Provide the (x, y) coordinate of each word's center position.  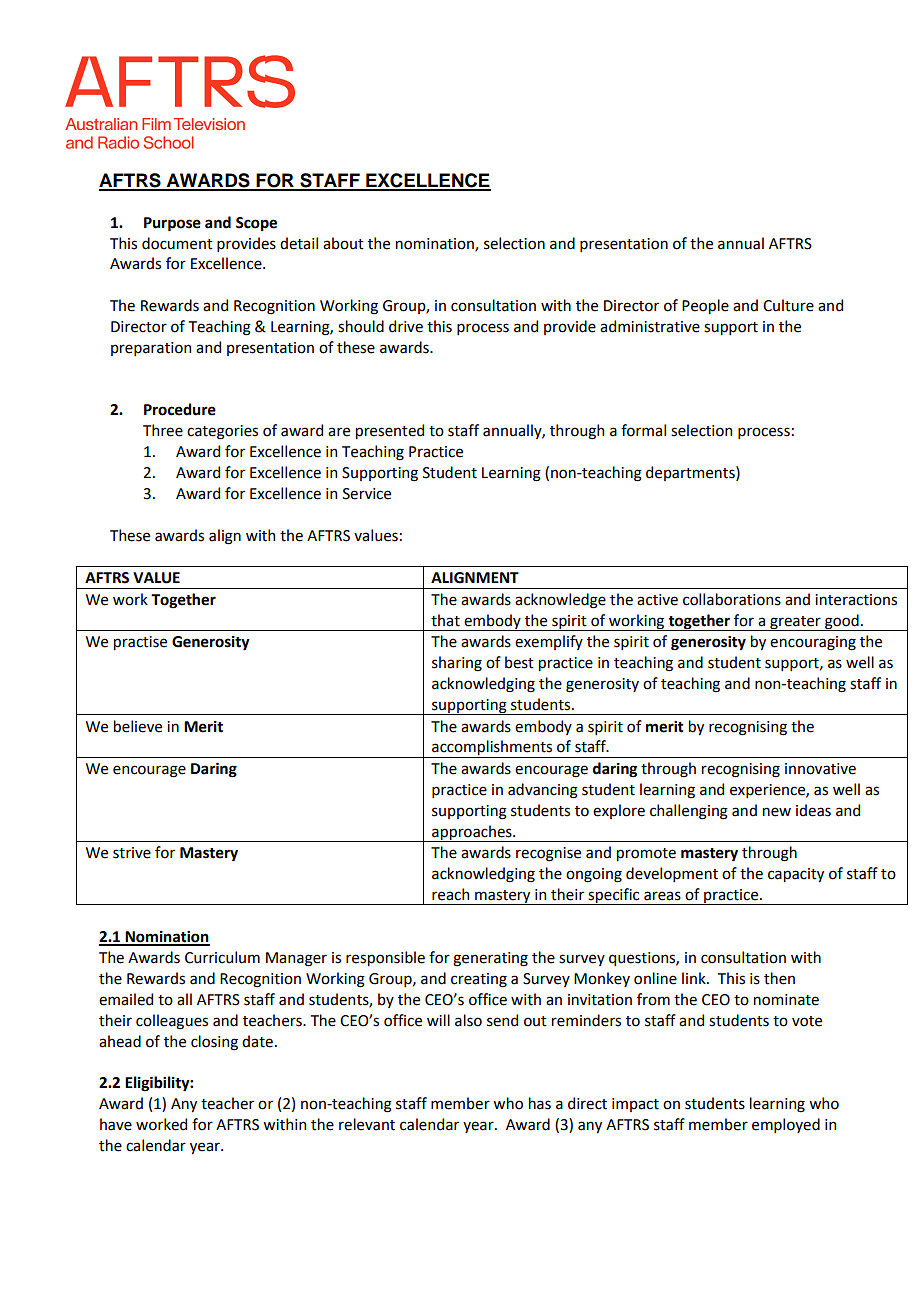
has (540, 1103)
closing (214, 1043)
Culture (788, 305)
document (177, 243)
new (777, 812)
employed (786, 1125)
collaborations (732, 599)
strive (132, 853)
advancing (543, 791)
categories (222, 432)
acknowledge (560, 601)
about (343, 243)
